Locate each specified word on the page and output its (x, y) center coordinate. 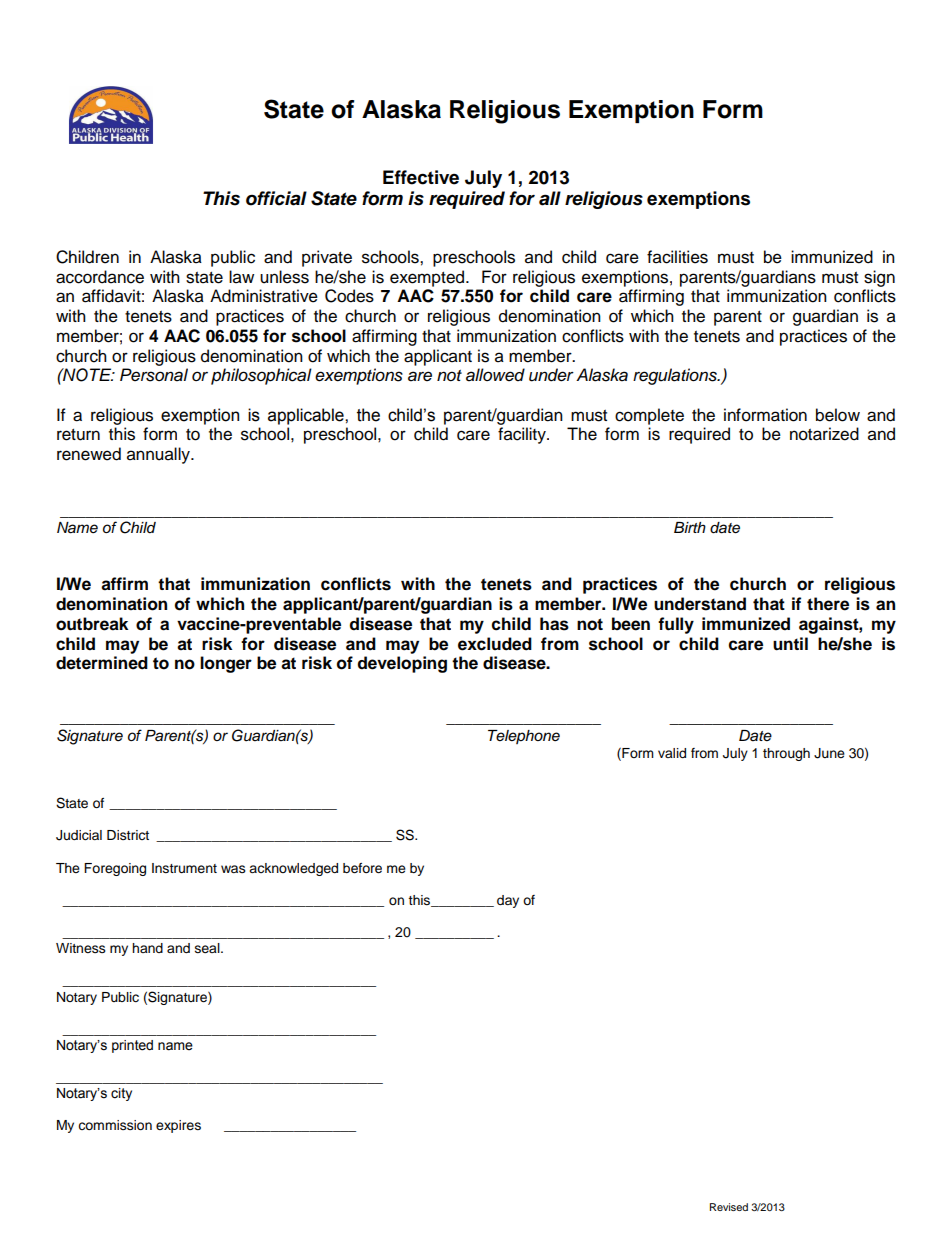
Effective (421, 177)
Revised (729, 1207)
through (786, 754)
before (362, 868)
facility (523, 435)
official (276, 198)
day (508, 901)
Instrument (184, 868)
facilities (677, 257)
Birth (690, 527)
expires (178, 1126)
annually (159, 455)
